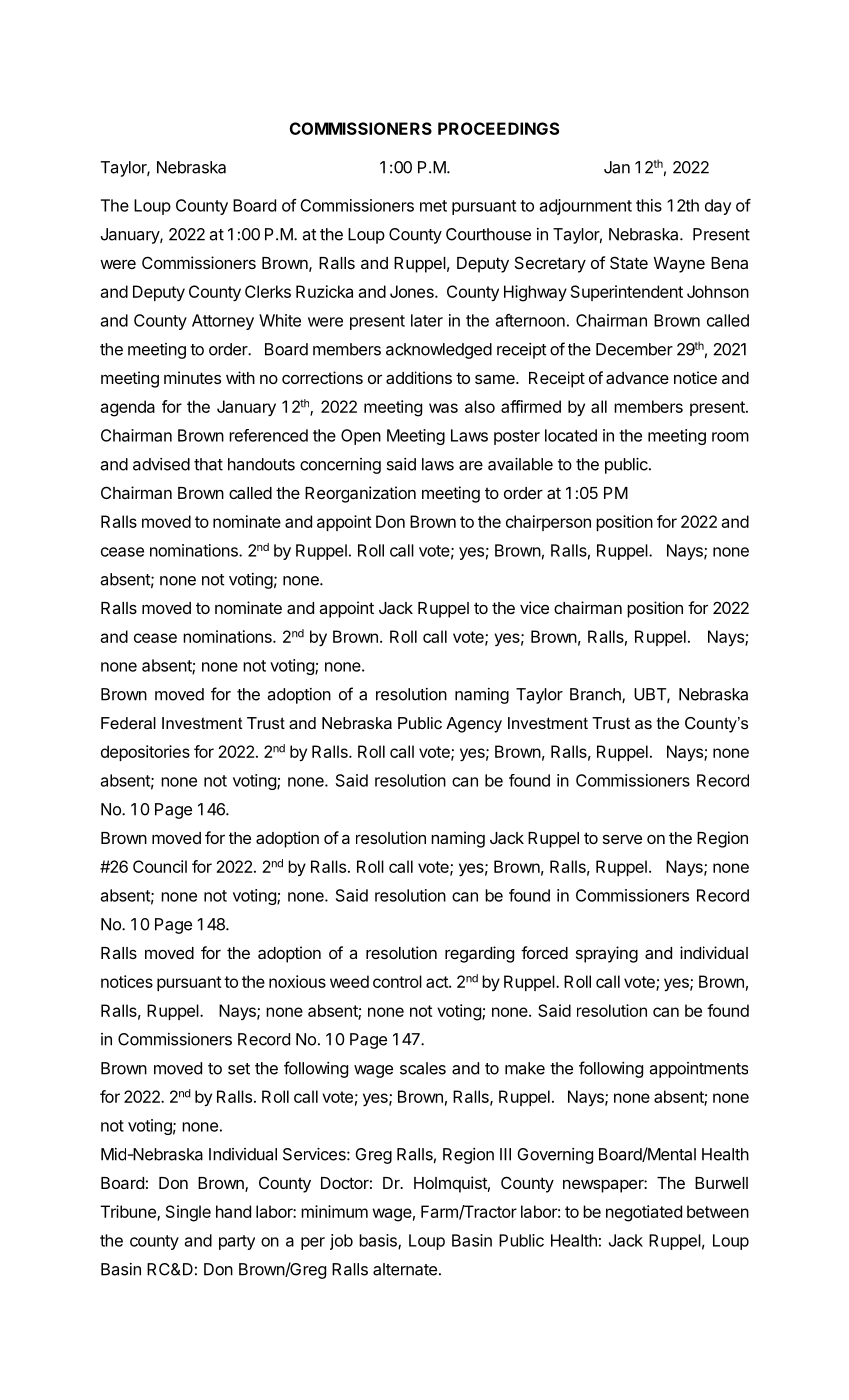  What do you see at coordinates (649, 205) in the image?
I see `this` at bounding box center [649, 205].
